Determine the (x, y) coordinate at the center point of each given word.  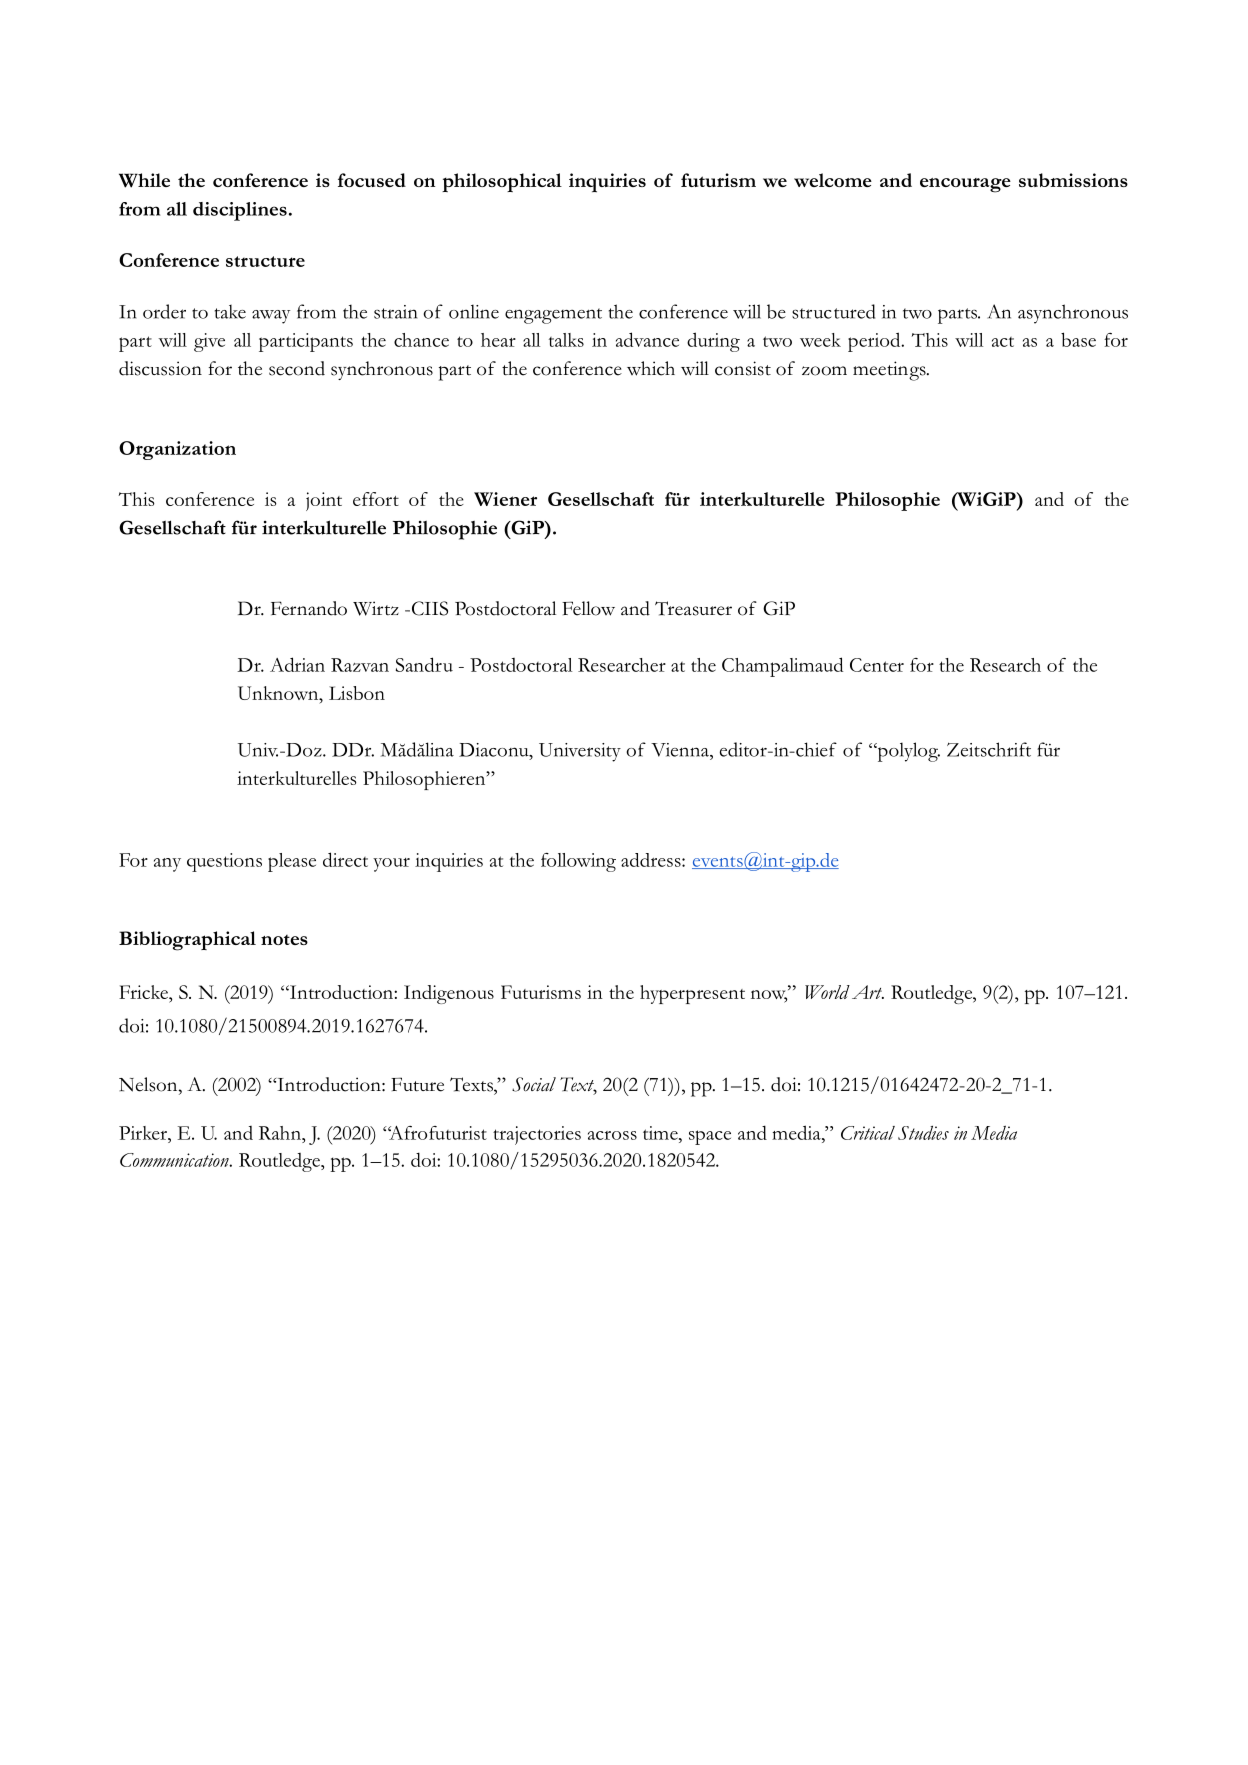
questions (224, 862)
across (612, 1135)
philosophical (502, 182)
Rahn (281, 1133)
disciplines (240, 211)
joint (324, 501)
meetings (890, 371)
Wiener (505, 499)
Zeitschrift (989, 749)
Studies (923, 1133)
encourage (965, 185)
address (652, 860)
